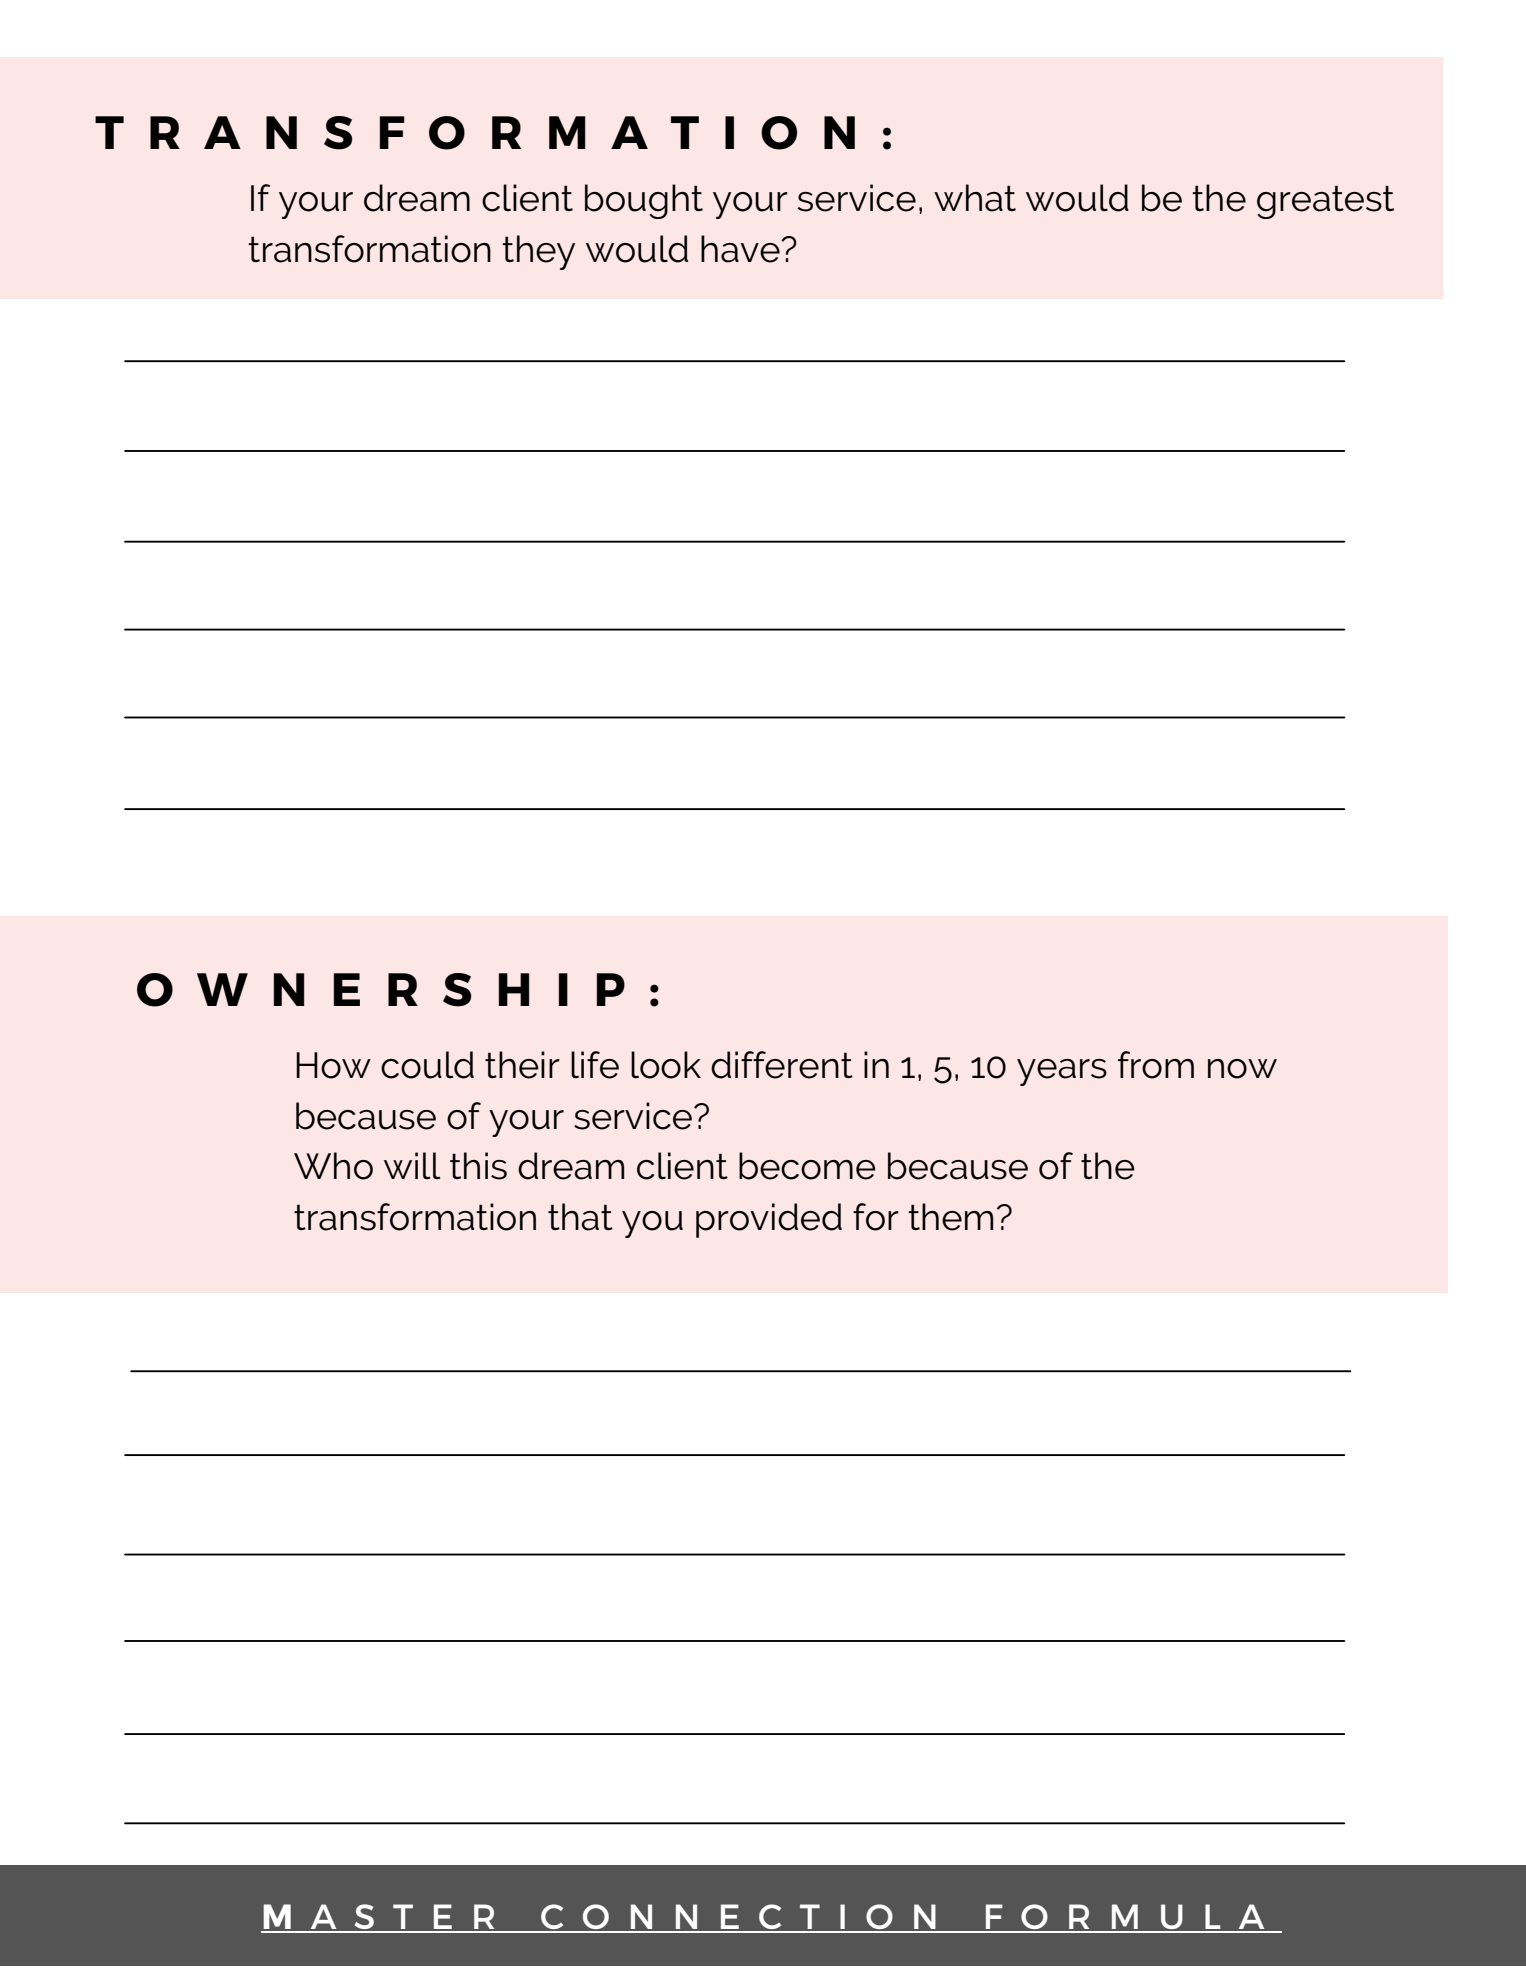  I want to click on greatest, so click(1325, 202).
